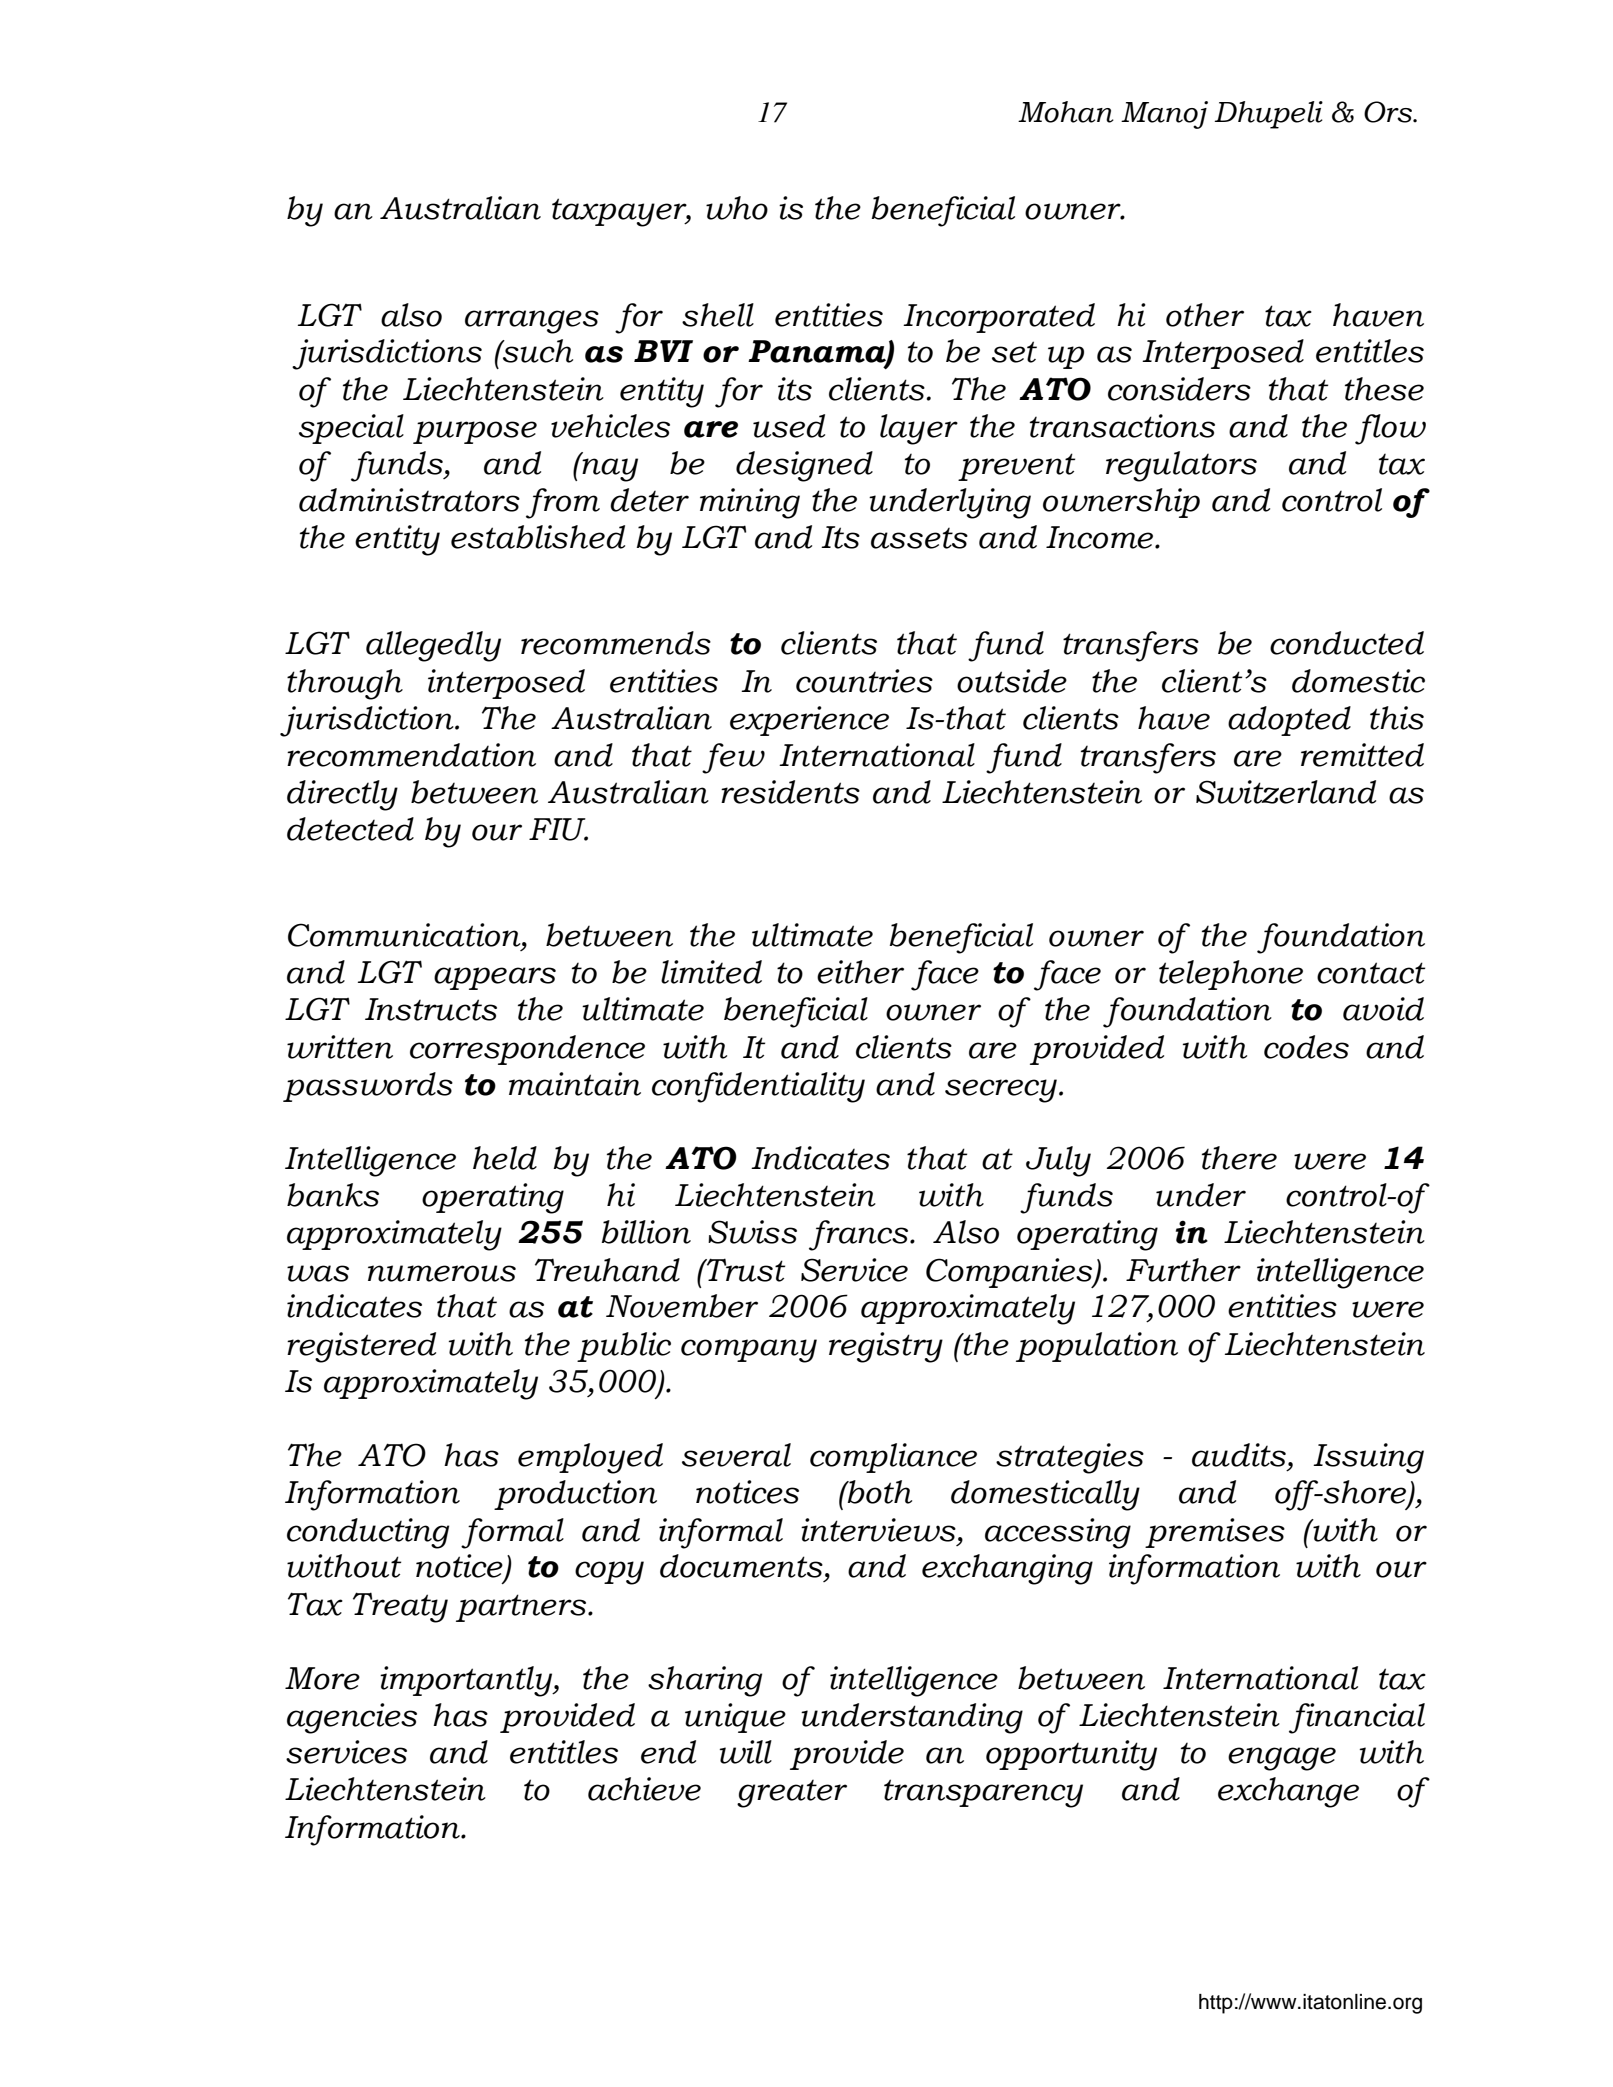 The width and height of the screenshot is (1613, 2087). What do you see at coordinates (442, 1273) in the screenshot?
I see `numerous` at bounding box center [442, 1273].
